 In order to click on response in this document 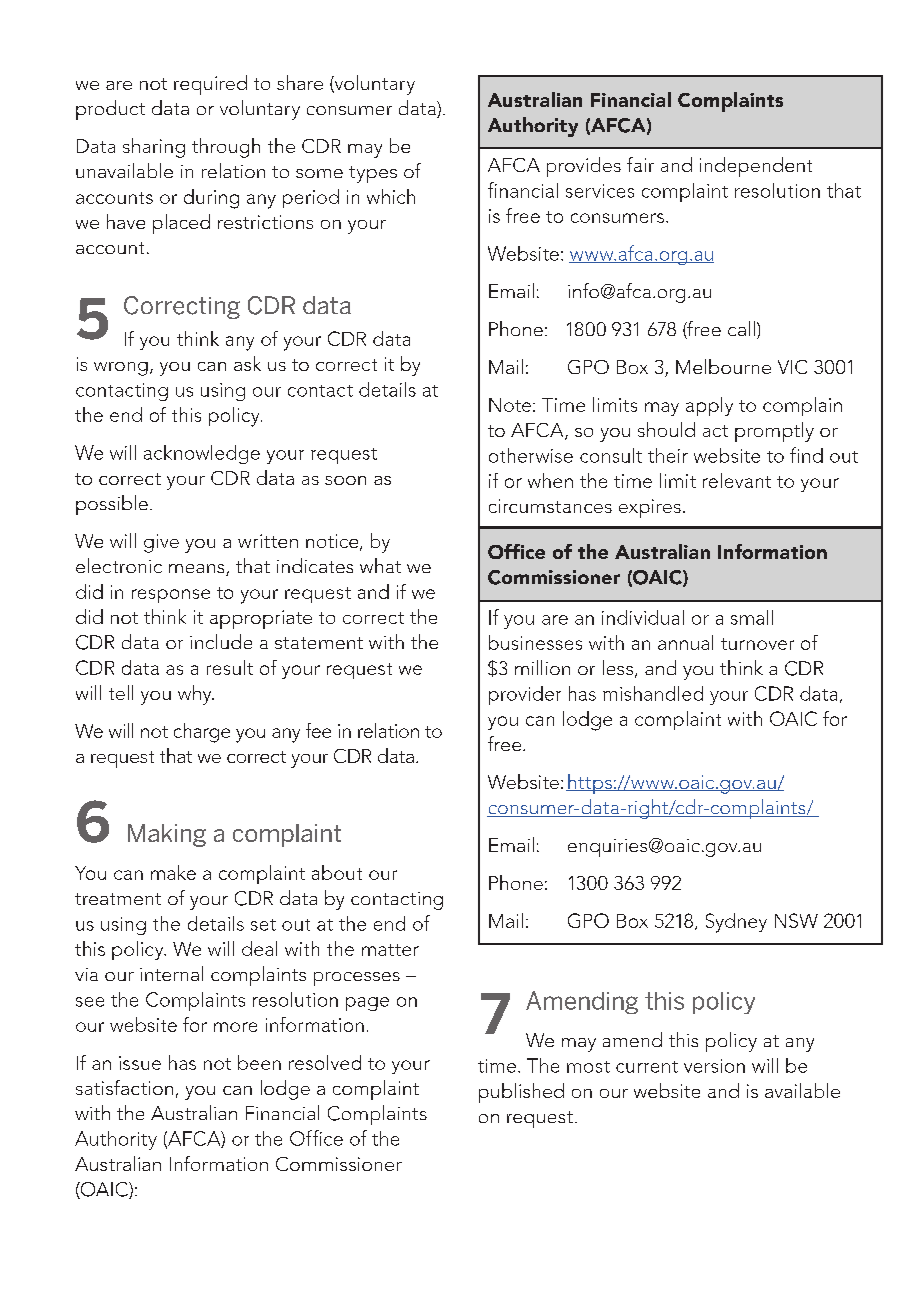, I will do `click(171, 596)`.
